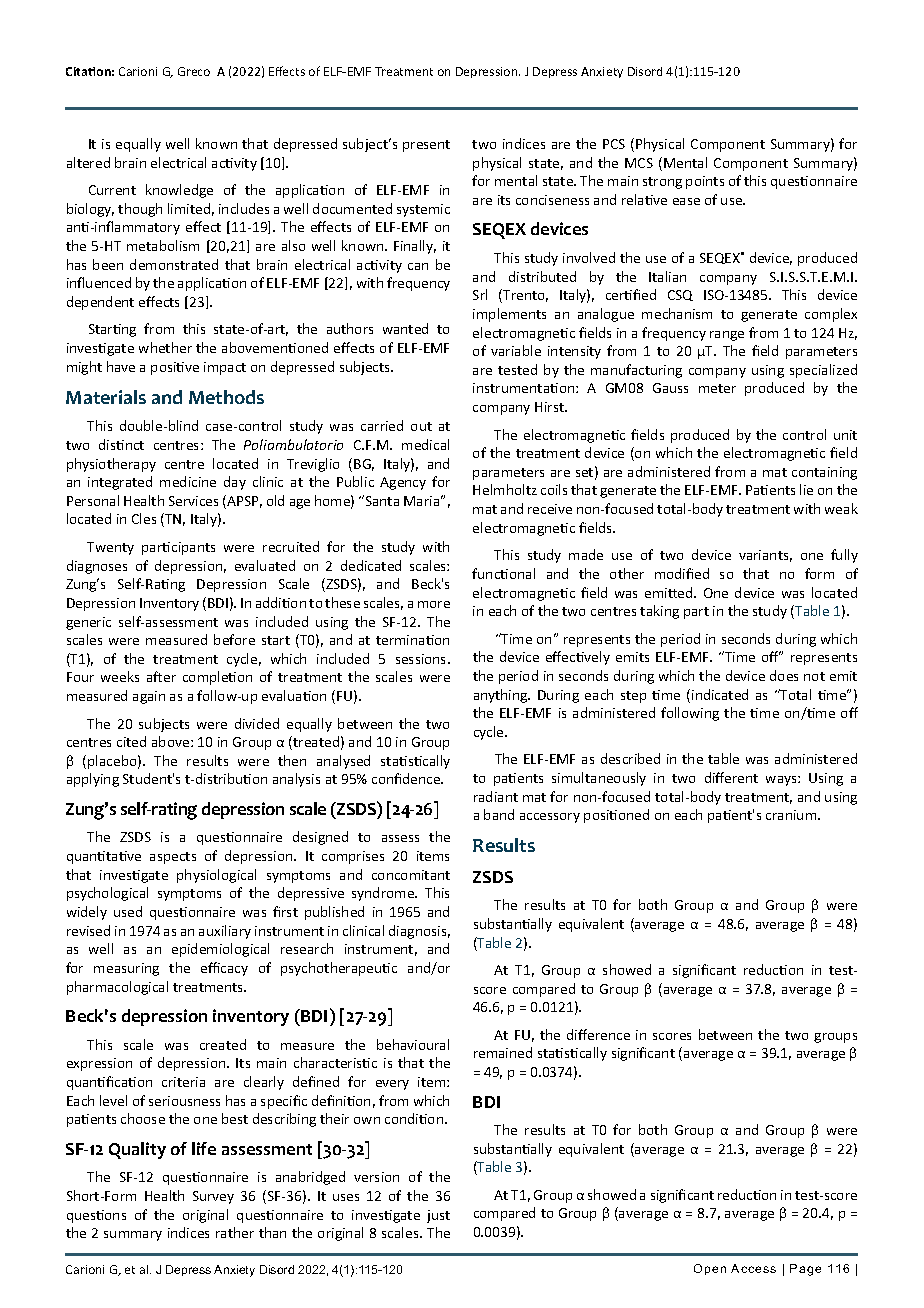 Image resolution: width=924 pixels, height=1308 pixels. I want to click on cranium, so click(792, 815).
